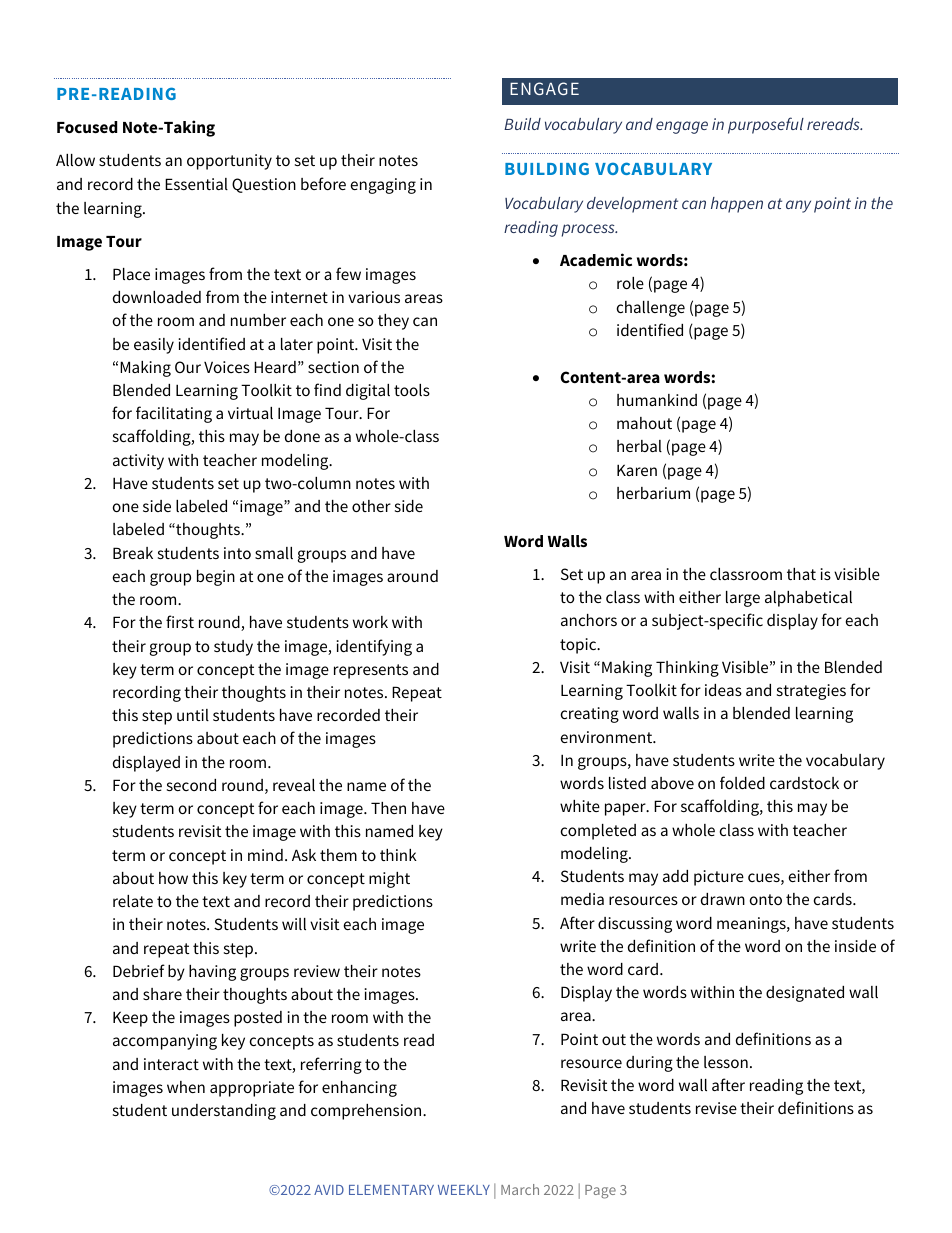  Describe the element at coordinates (766, 125) in the page. I see `purposeful` at that location.
